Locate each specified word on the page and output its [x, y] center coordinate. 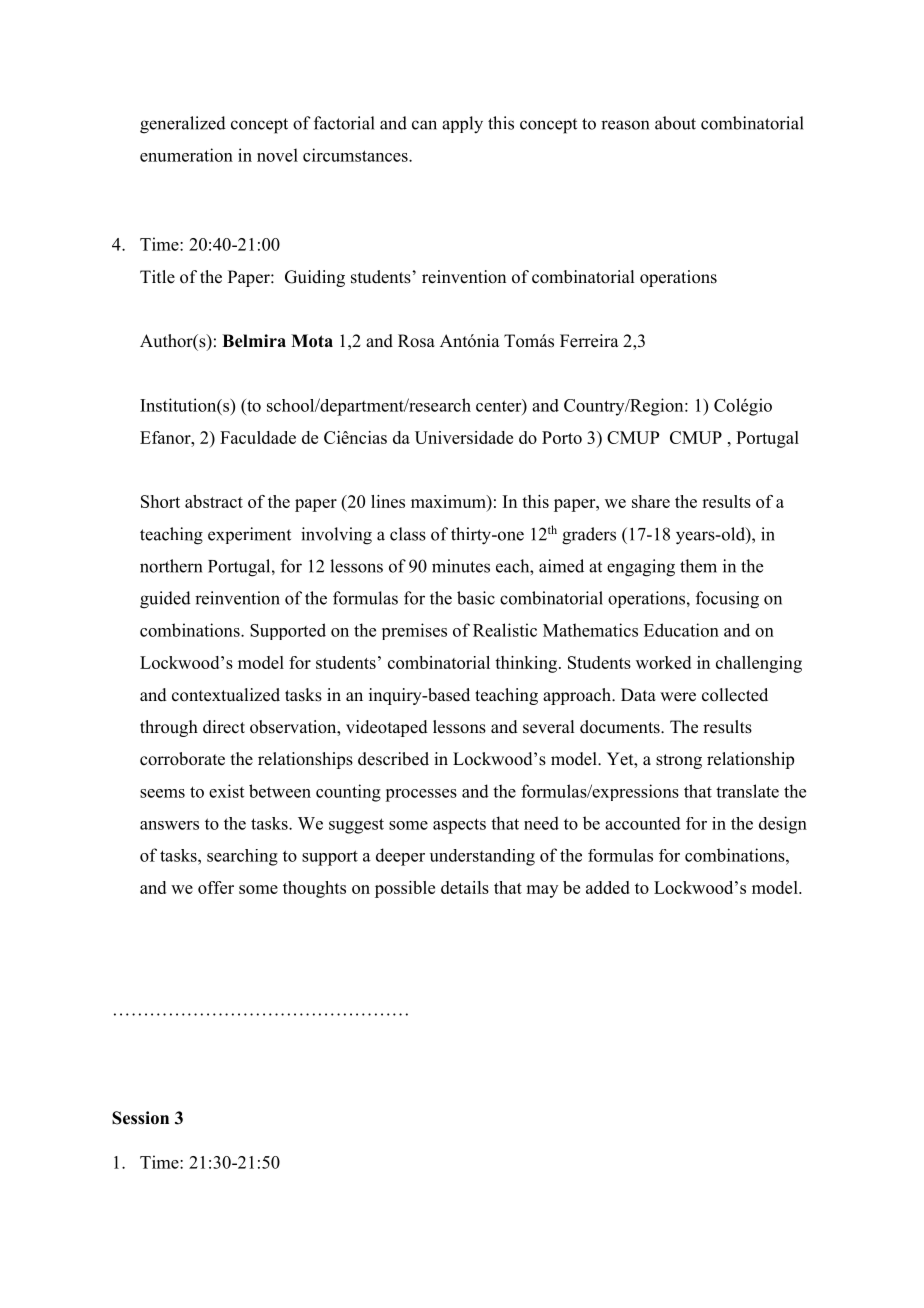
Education [681, 630]
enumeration [186, 155]
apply [462, 125]
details [465, 887]
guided [165, 600]
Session [140, 1118]
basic [476, 598]
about [675, 123]
